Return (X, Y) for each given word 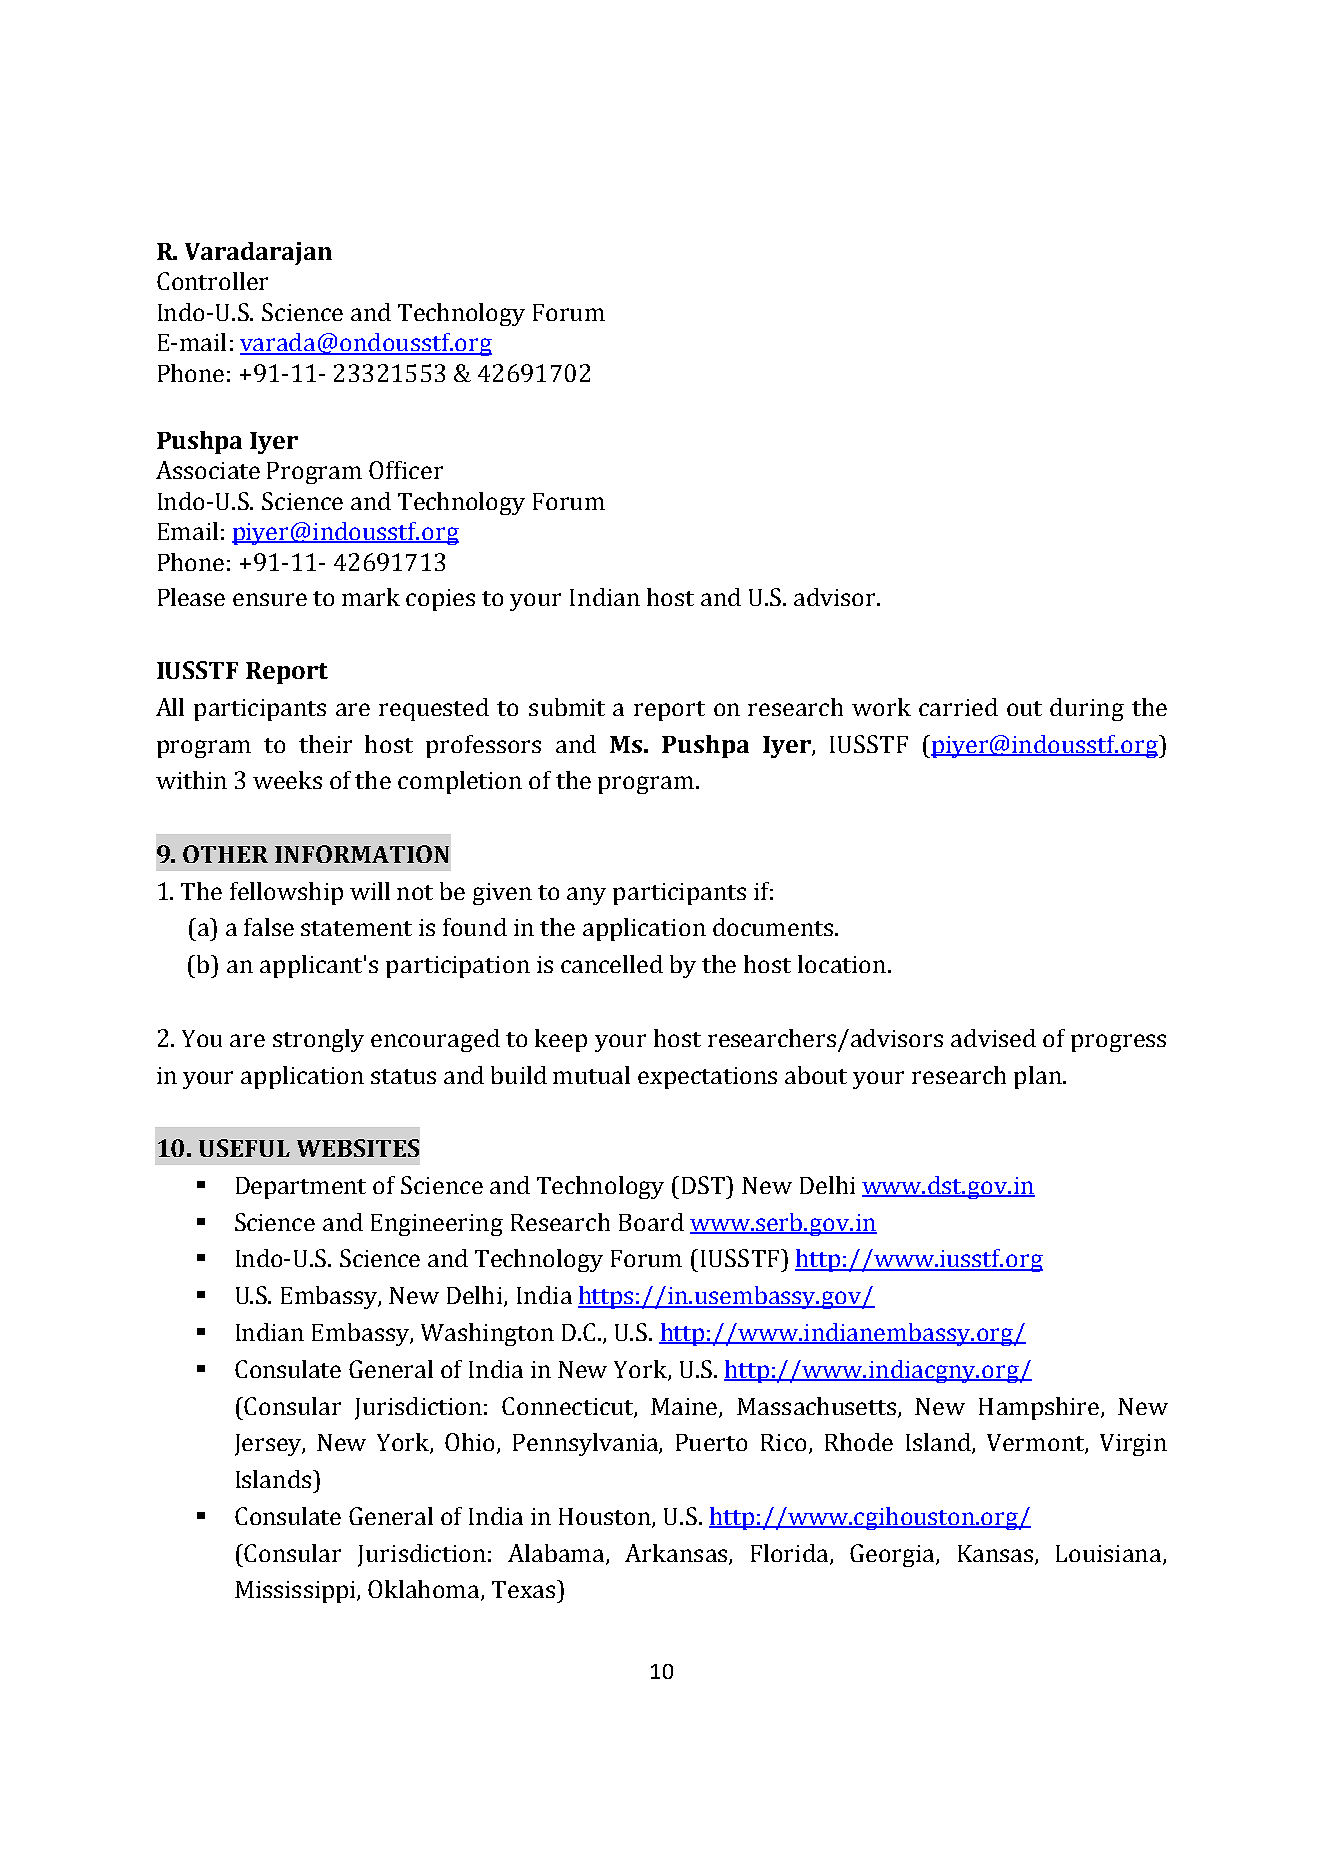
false (269, 927)
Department (301, 1188)
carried (958, 707)
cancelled (612, 964)
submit (567, 707)
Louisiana (1110, 1554)
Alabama (557, 1554)
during (1087, 709)
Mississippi (296, 1592)
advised (993, 1038)
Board (651, 1222)
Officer (406, 470)
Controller (212, 281)
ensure (270, 599)
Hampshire (1040, 1408)
